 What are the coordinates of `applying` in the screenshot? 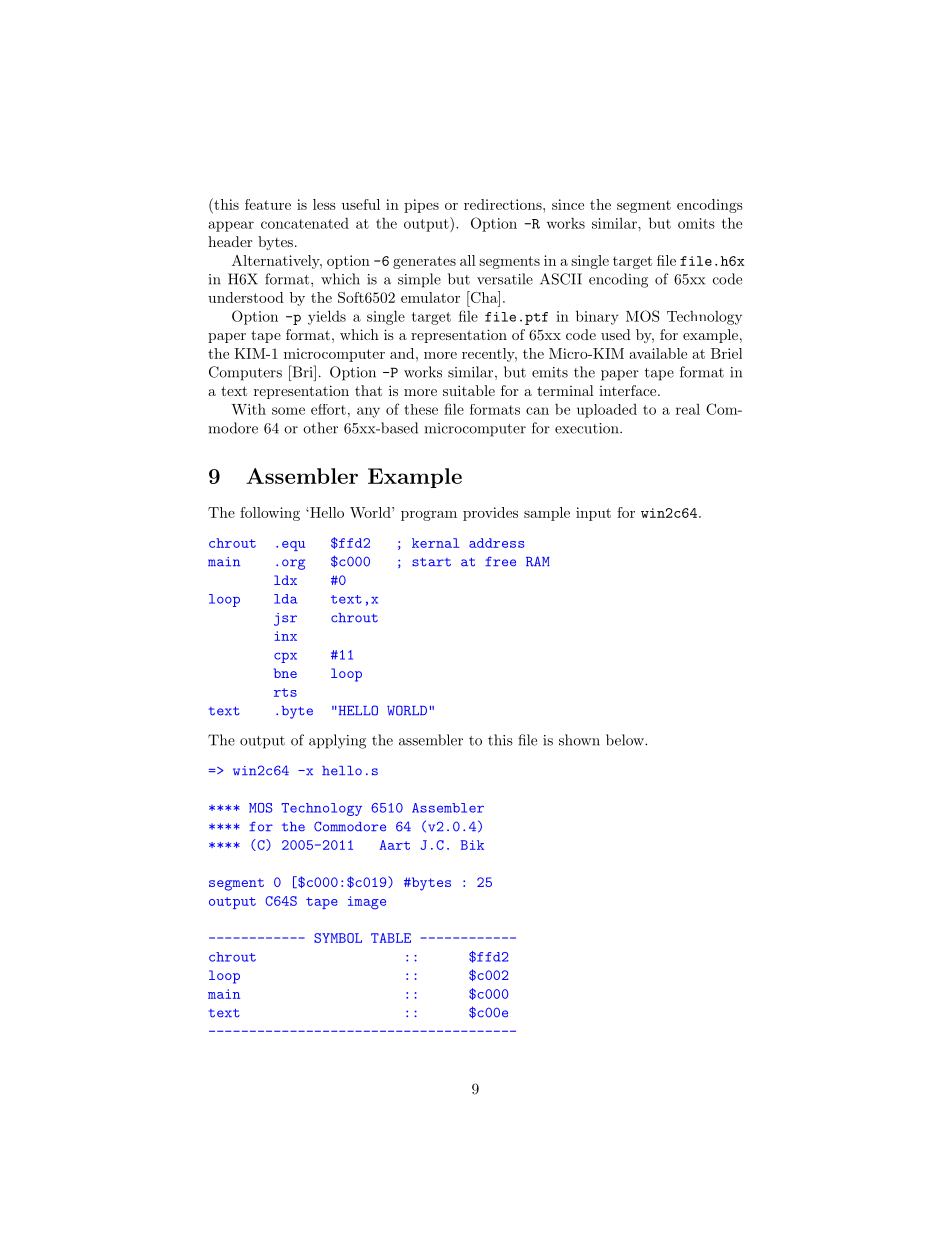 It's located at (337, 741).
